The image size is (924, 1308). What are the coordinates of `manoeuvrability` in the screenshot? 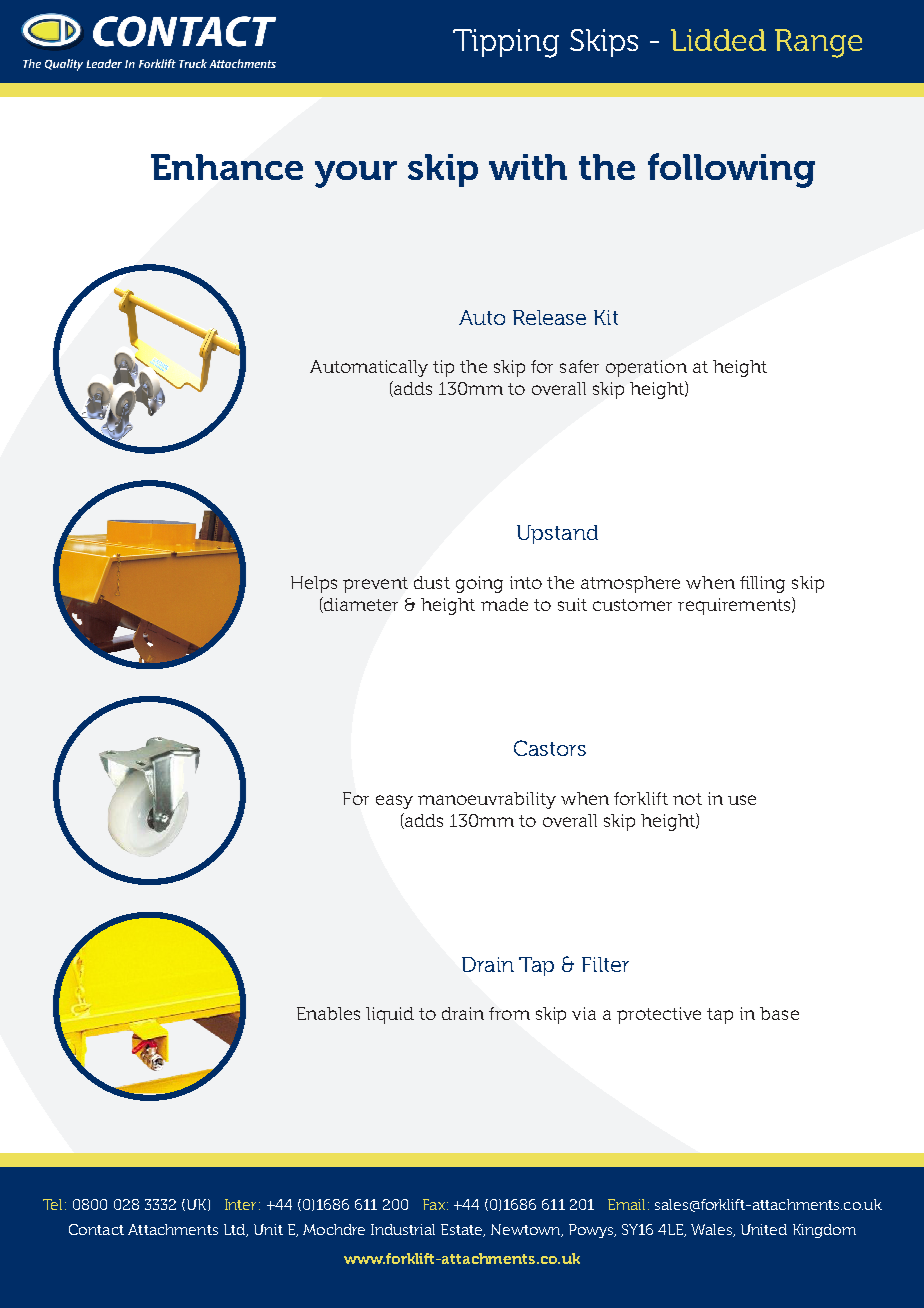 It's located at (487, 800).
